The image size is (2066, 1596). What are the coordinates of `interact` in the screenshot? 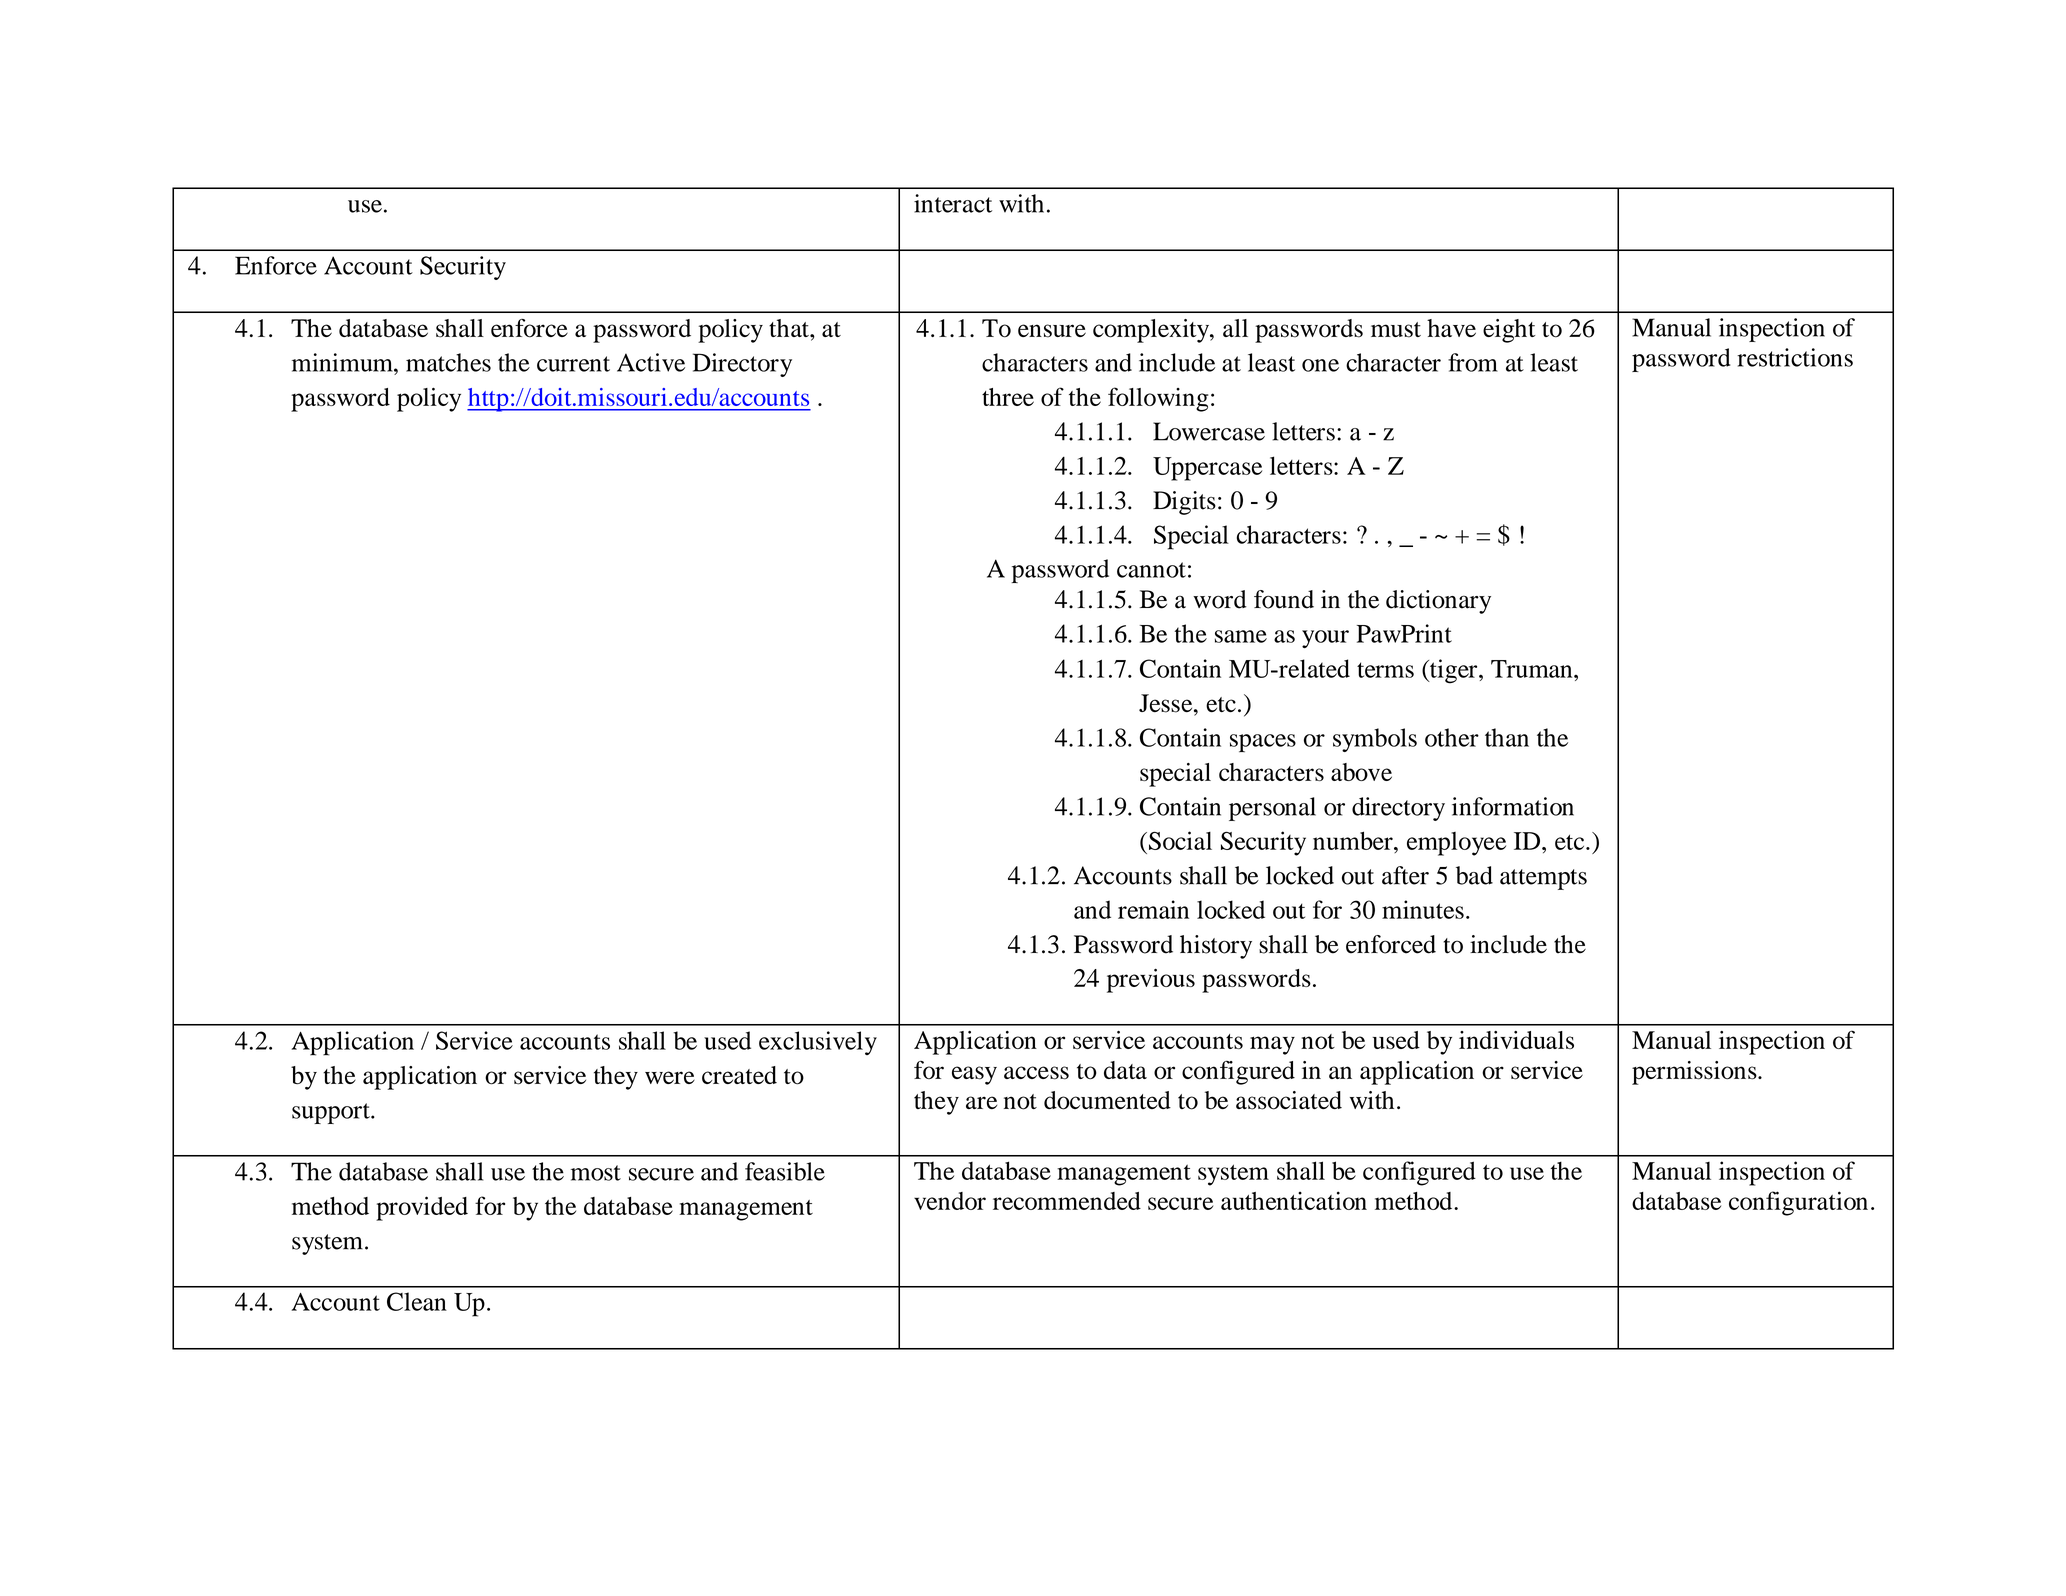 It's located at (953, 203).
